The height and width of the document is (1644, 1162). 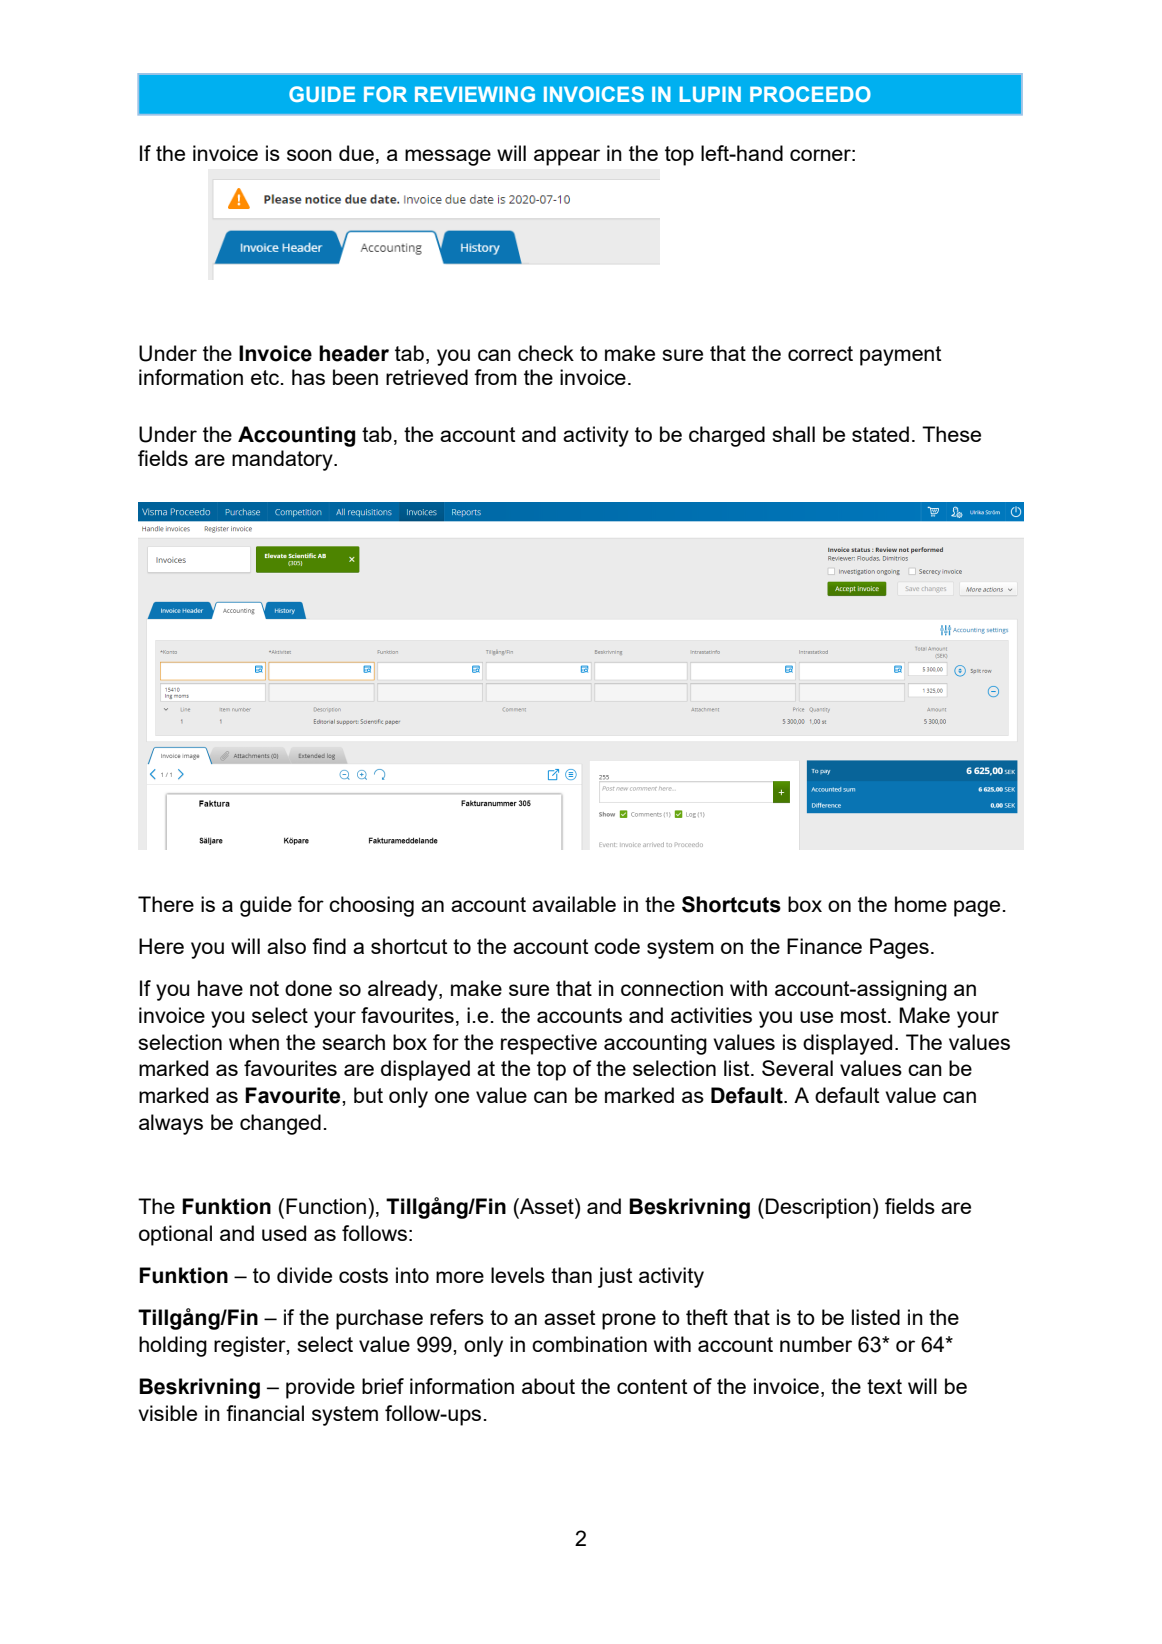 I want to click on soon, so click(x=309, y=155).
